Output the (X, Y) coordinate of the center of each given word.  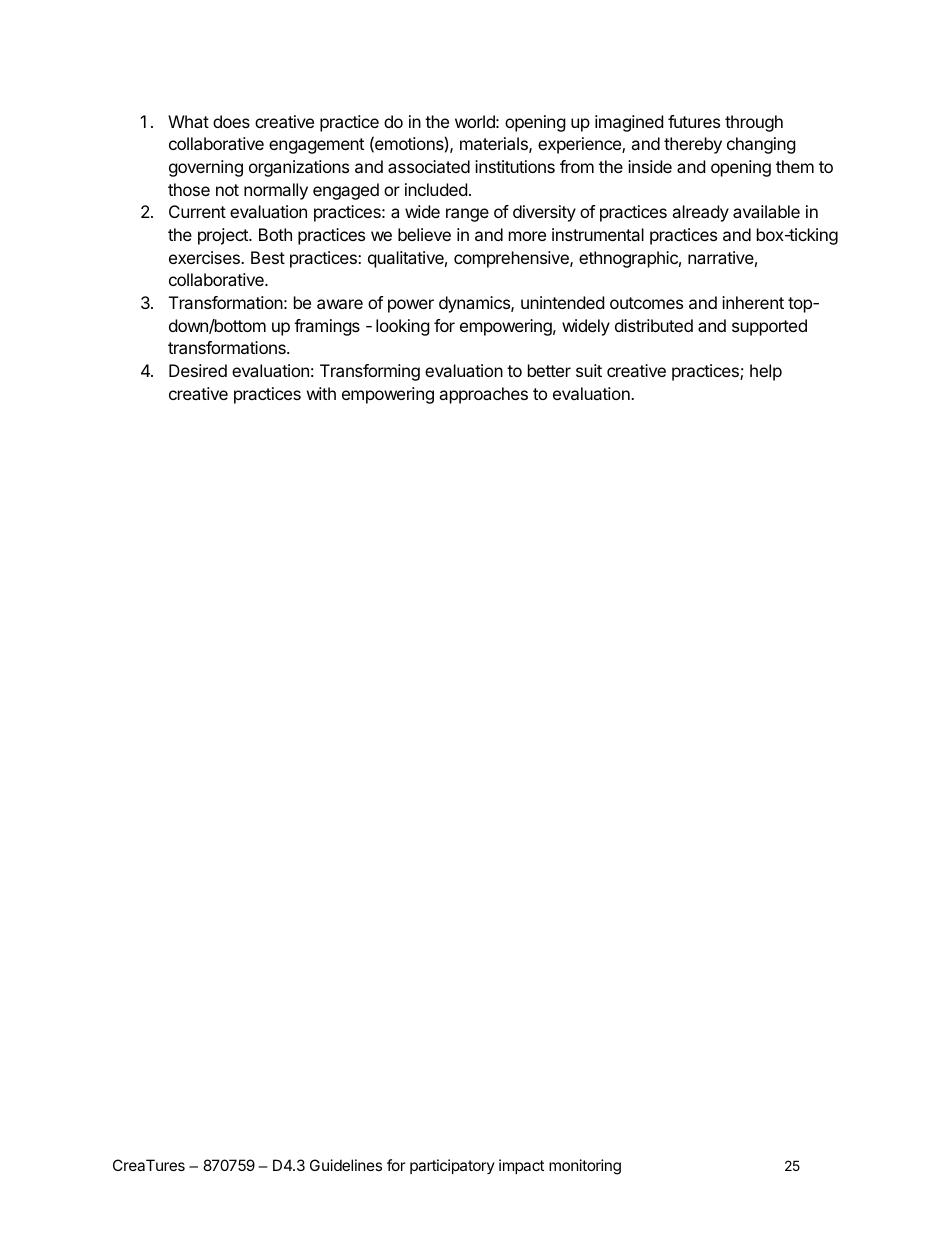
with (321, 393)
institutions (515, 166)
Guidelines (346, 1165)
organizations (299, 168)
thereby (693, 145)
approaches (483, 395)
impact (521, 1166)
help (766, 372)
